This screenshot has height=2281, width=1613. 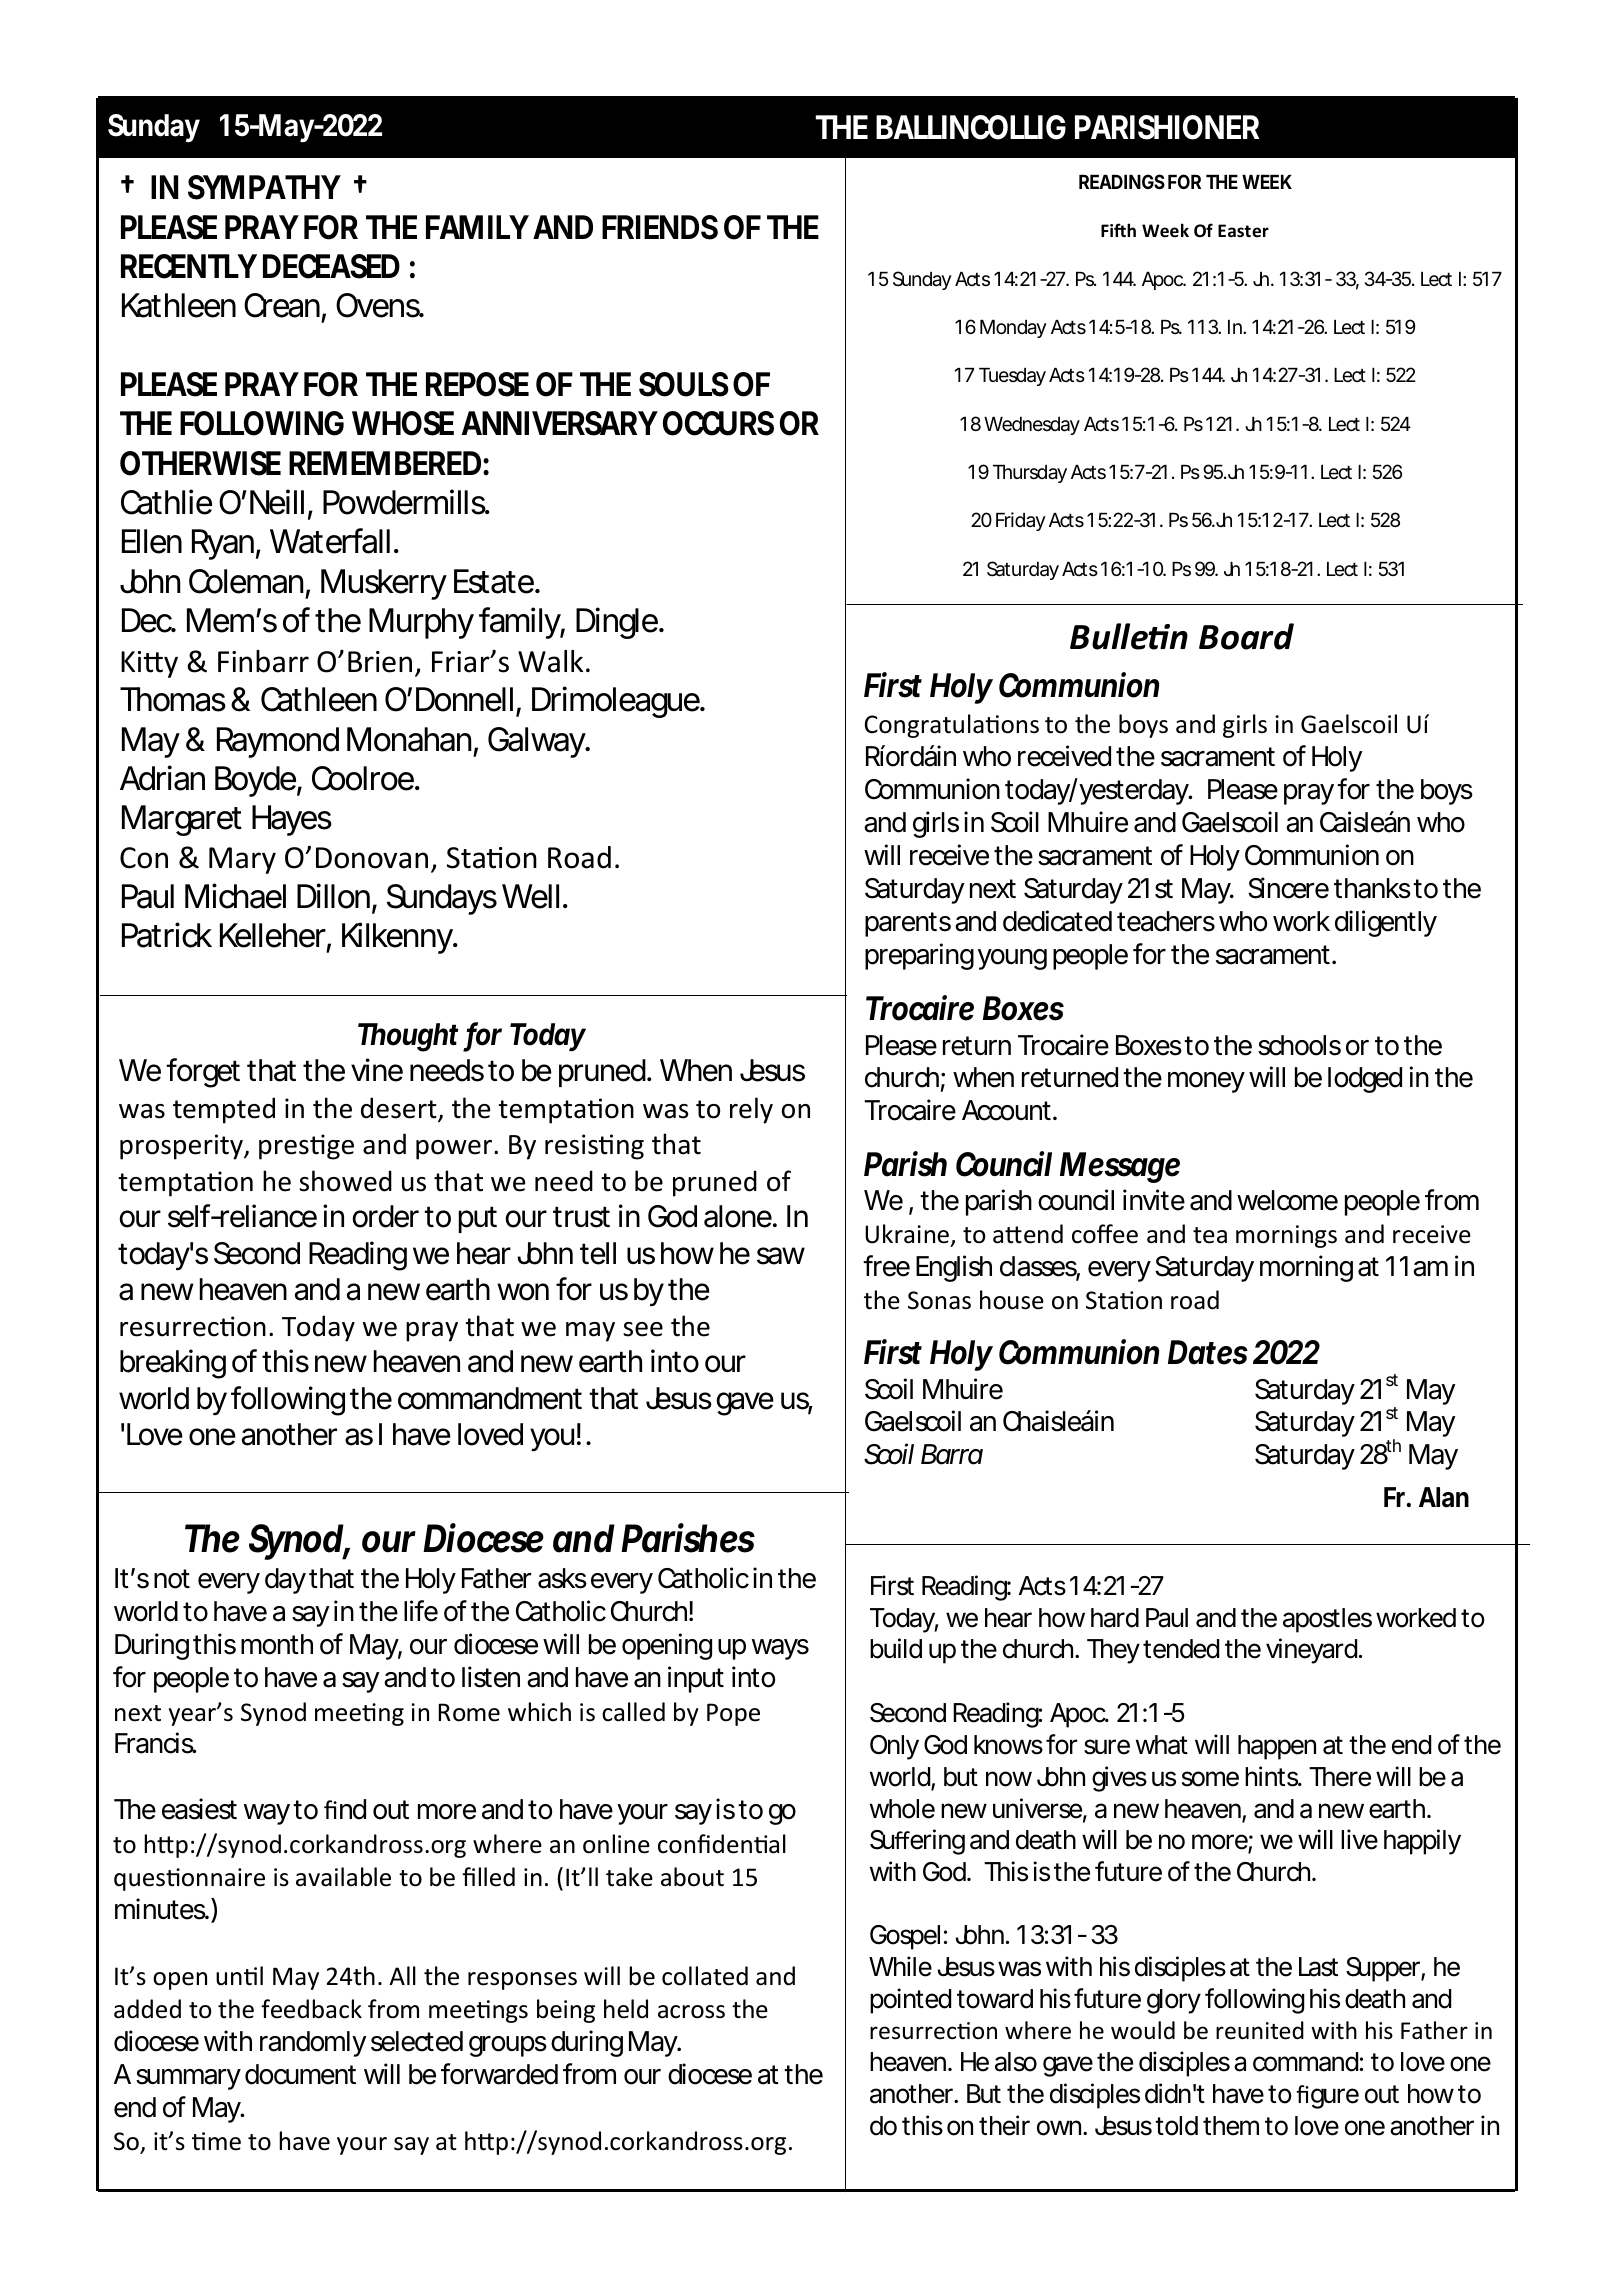 What do you see at coordinates (331, 266) in the screenshot?
I see `DECEASED` at bounding box center [331, 266].
